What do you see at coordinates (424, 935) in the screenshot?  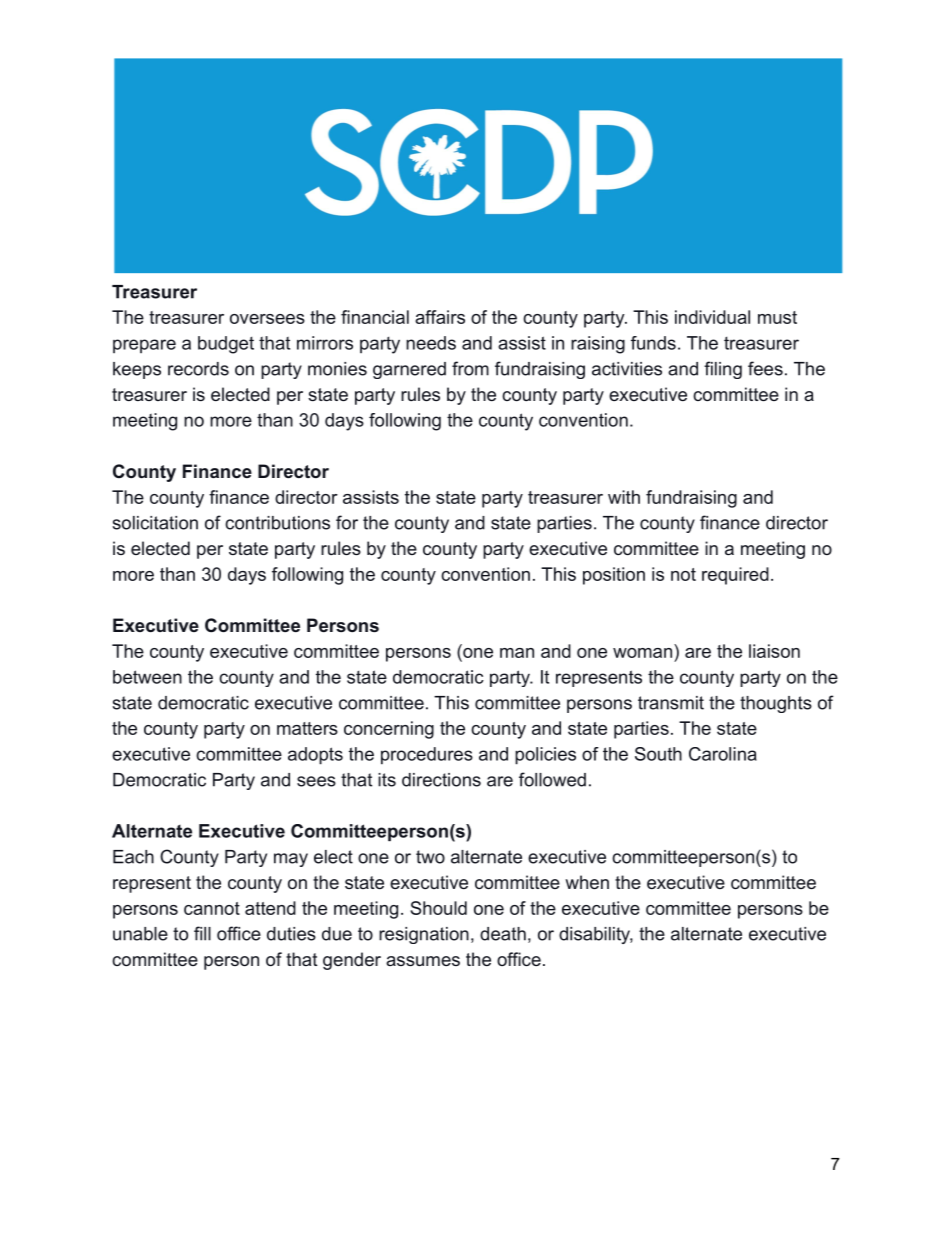 I see `resignation` at bounding box center [424, 935].
